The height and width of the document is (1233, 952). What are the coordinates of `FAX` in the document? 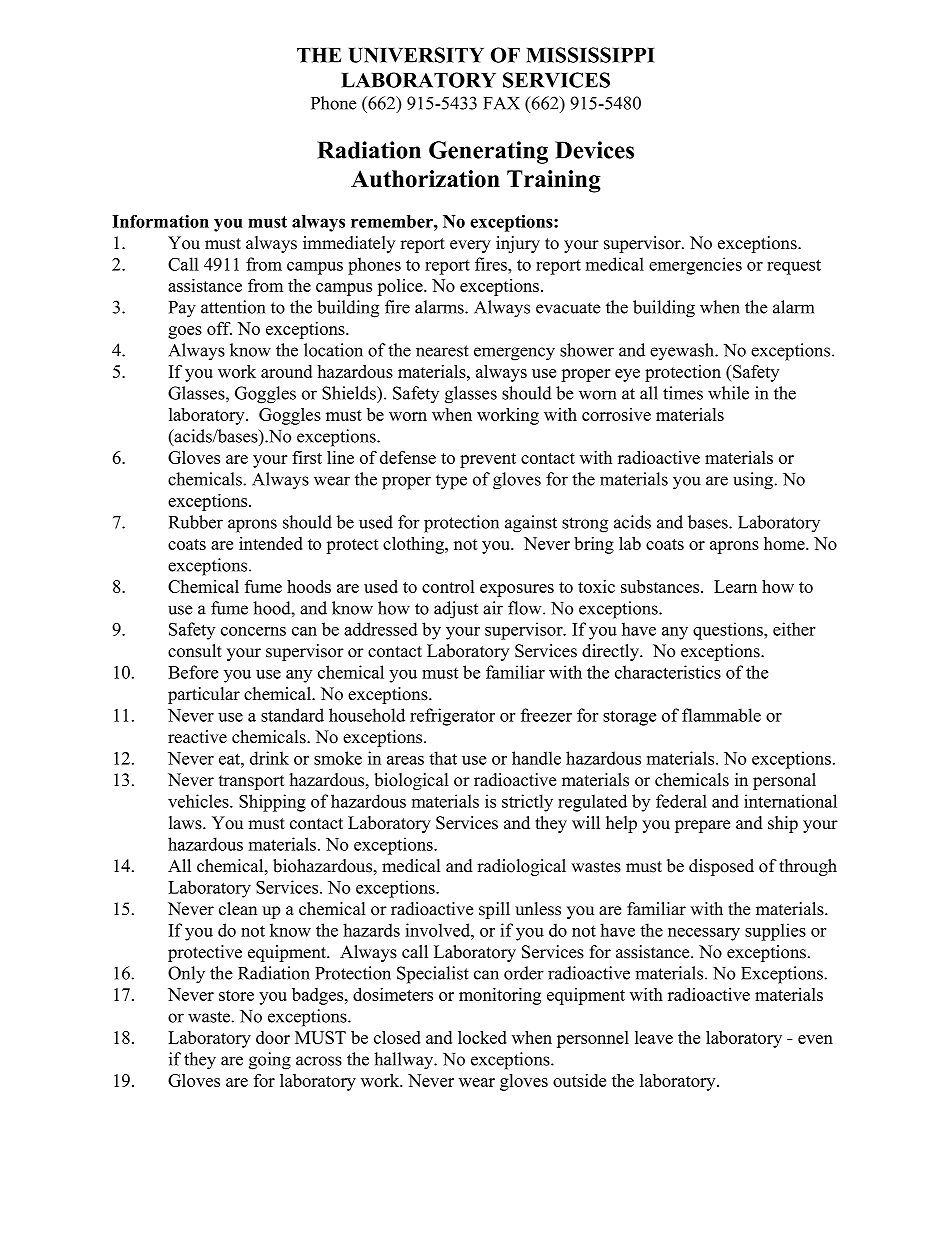 It's located at (501, 103).
